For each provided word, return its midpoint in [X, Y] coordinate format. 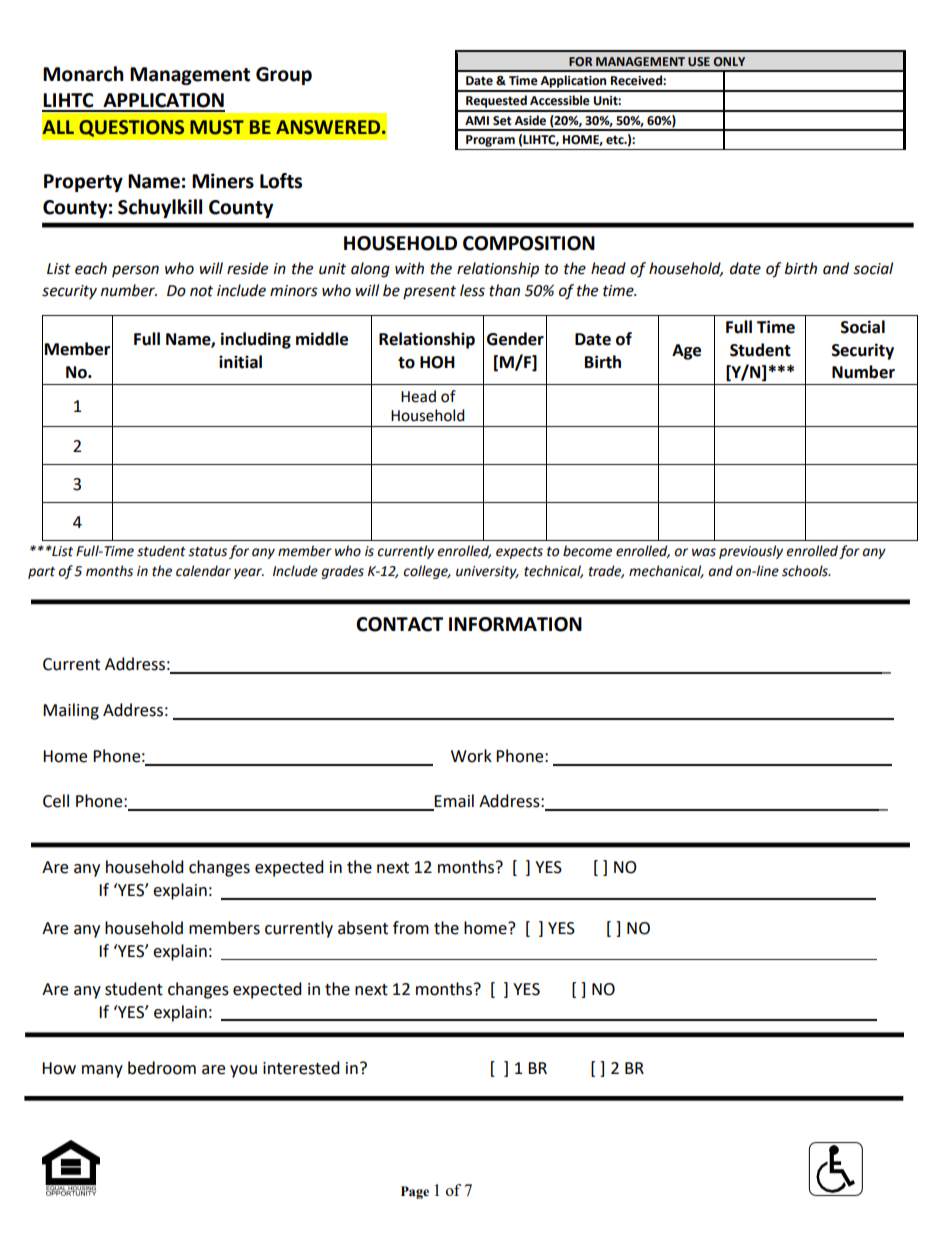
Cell [56, 801]
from [411, 928]
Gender [515, 339]
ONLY [729, 61]
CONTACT [399, 624]
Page [415, 1192]
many [102, 1071]
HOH [437, 362]
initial [240, 362]
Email [454, 801]
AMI [477, 120]
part [41, 573]
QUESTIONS [131, 128]
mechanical [666, 571]
